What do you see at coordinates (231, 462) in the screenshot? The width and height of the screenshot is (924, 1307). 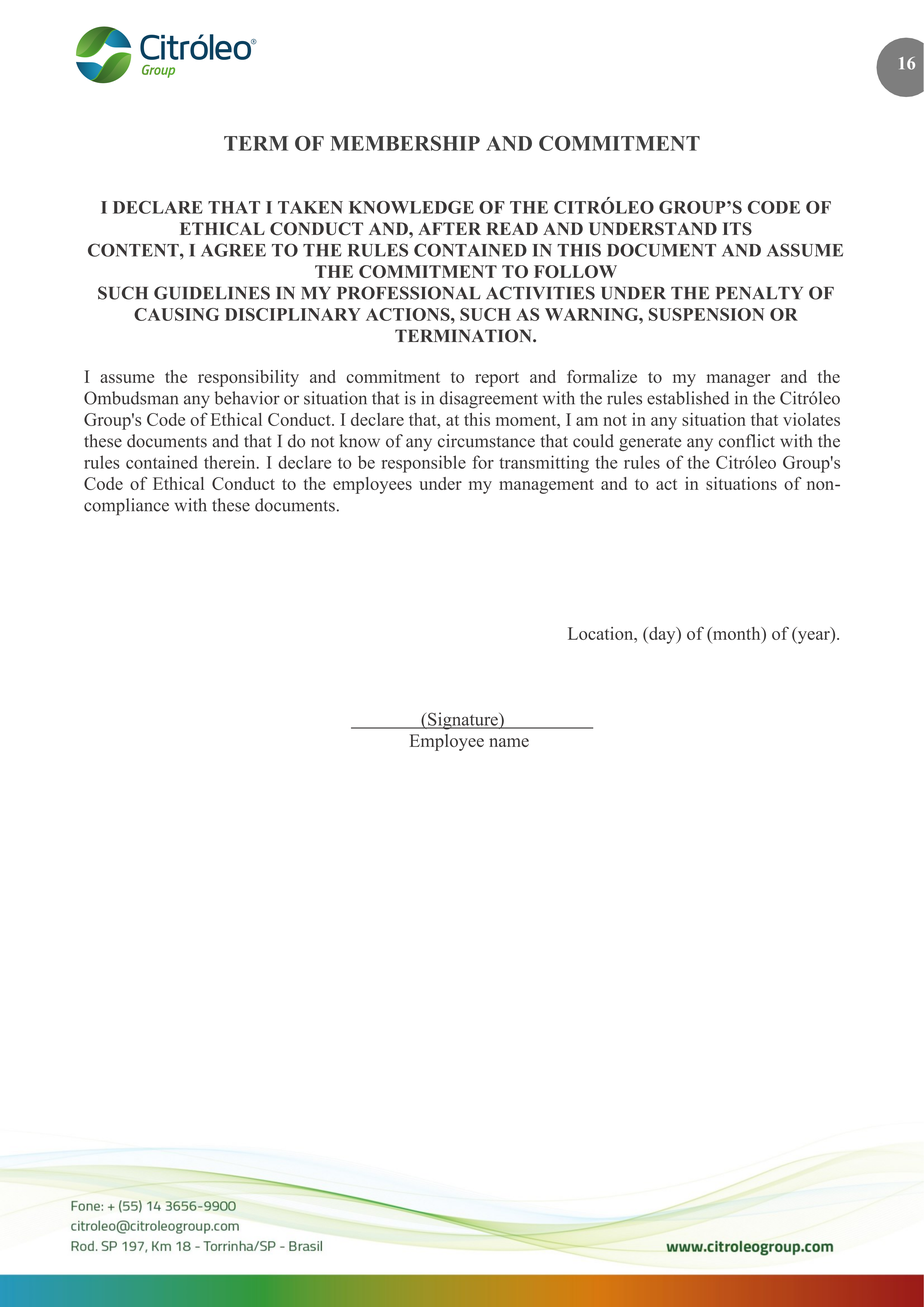 I see `therein` at bounding box center [231, 462].
